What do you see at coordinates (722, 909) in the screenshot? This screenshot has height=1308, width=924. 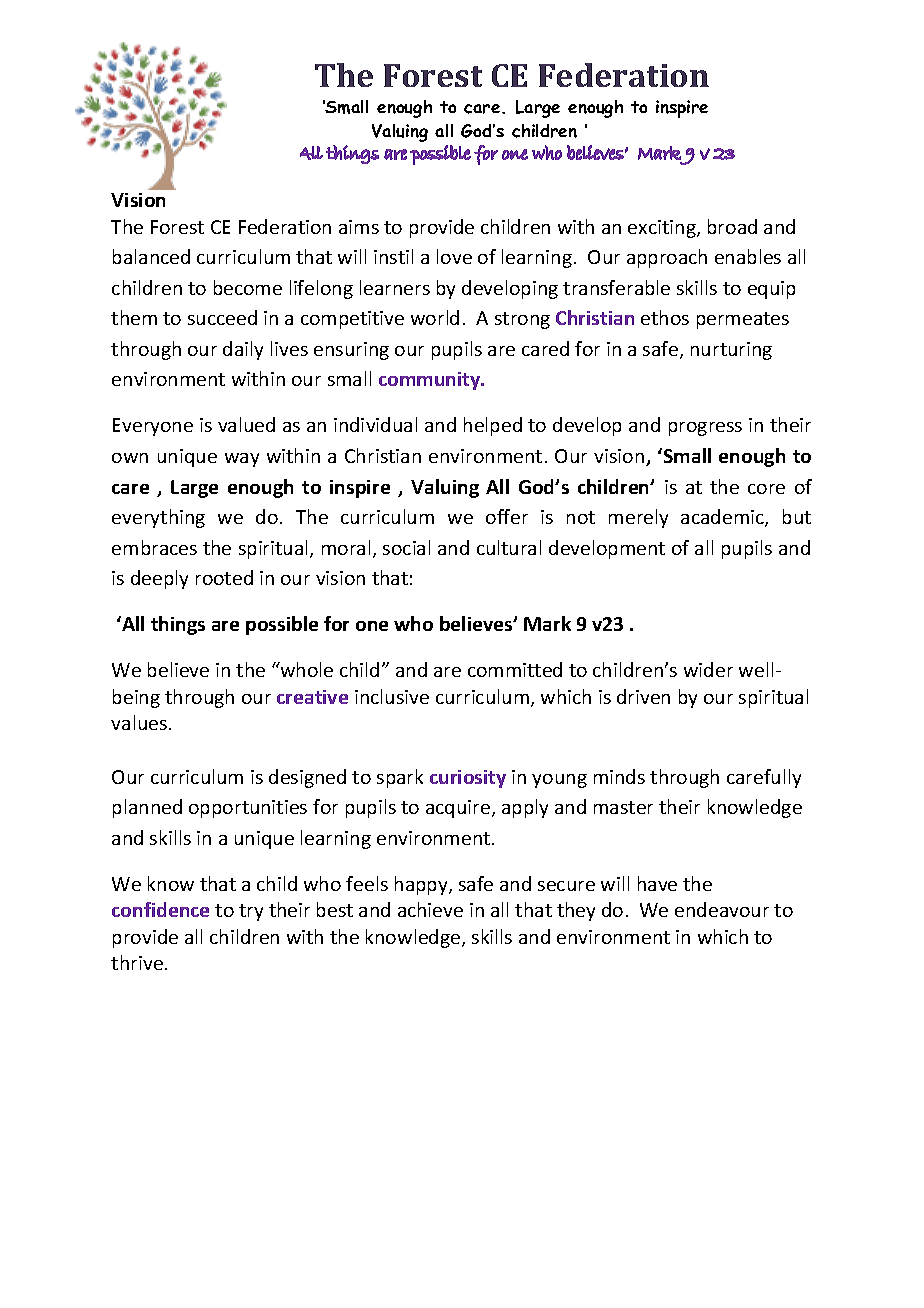 I see `endeavour` at bounding box center [722, 909].
